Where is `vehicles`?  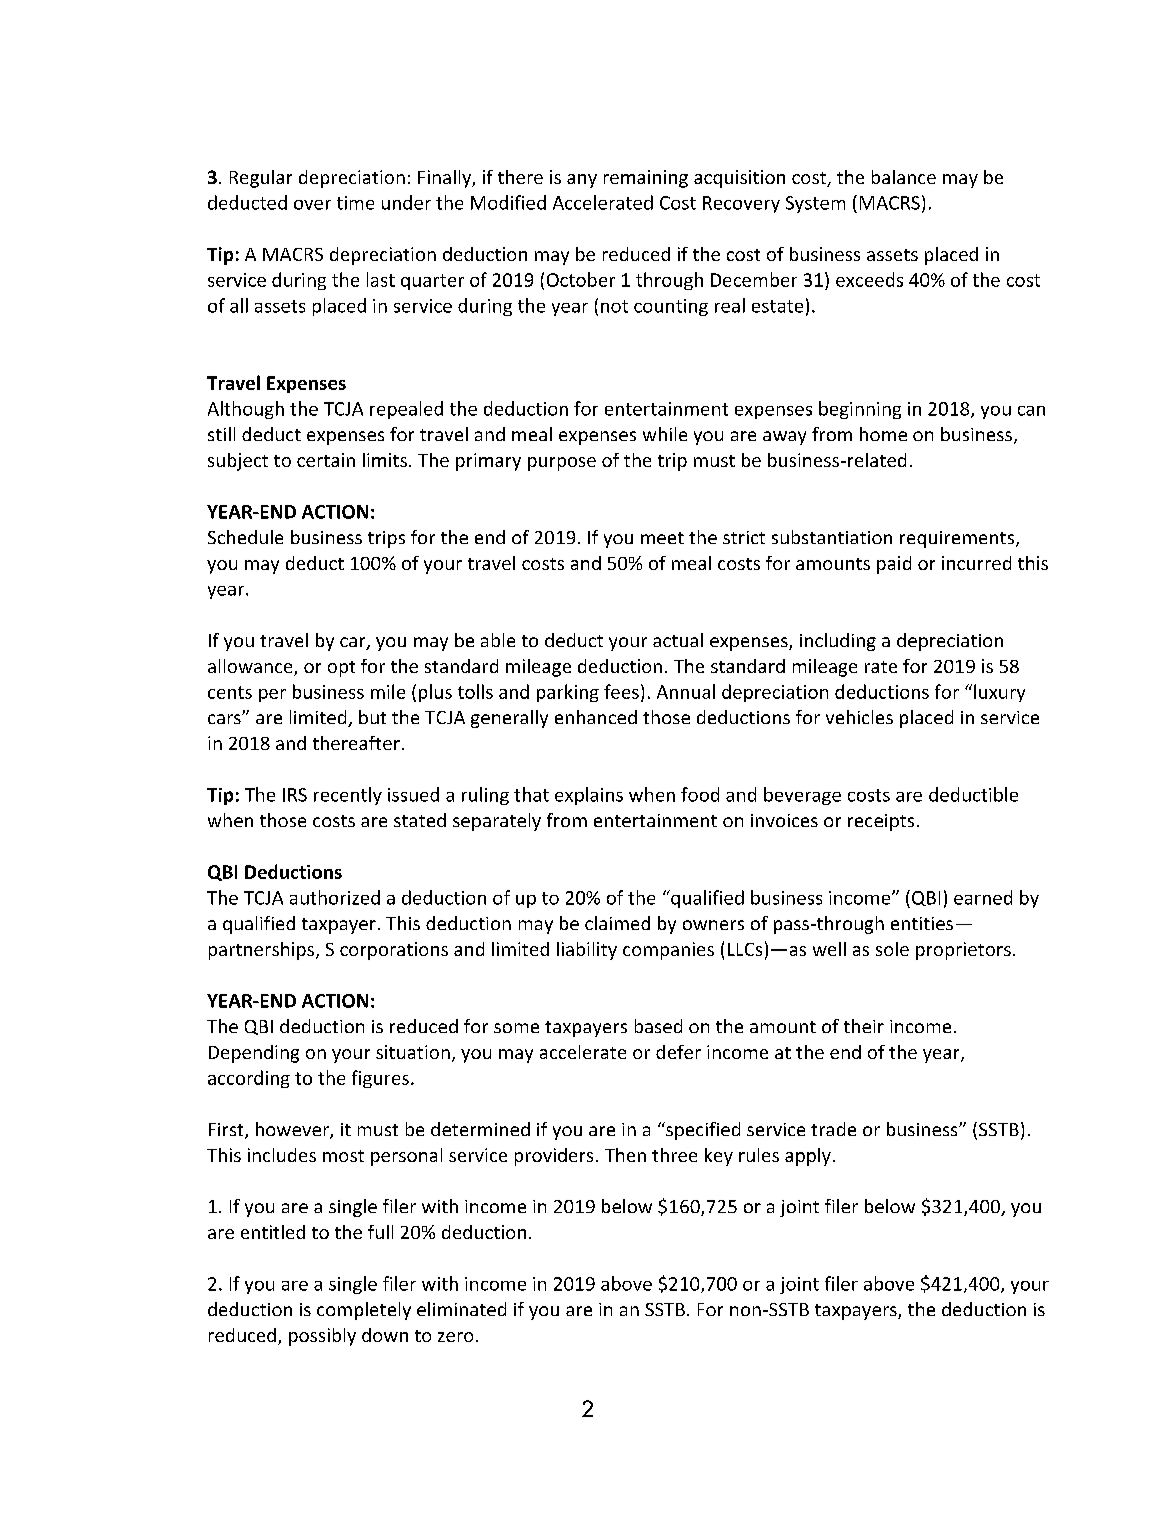
vehicles is located at coordinates (859, 717).
